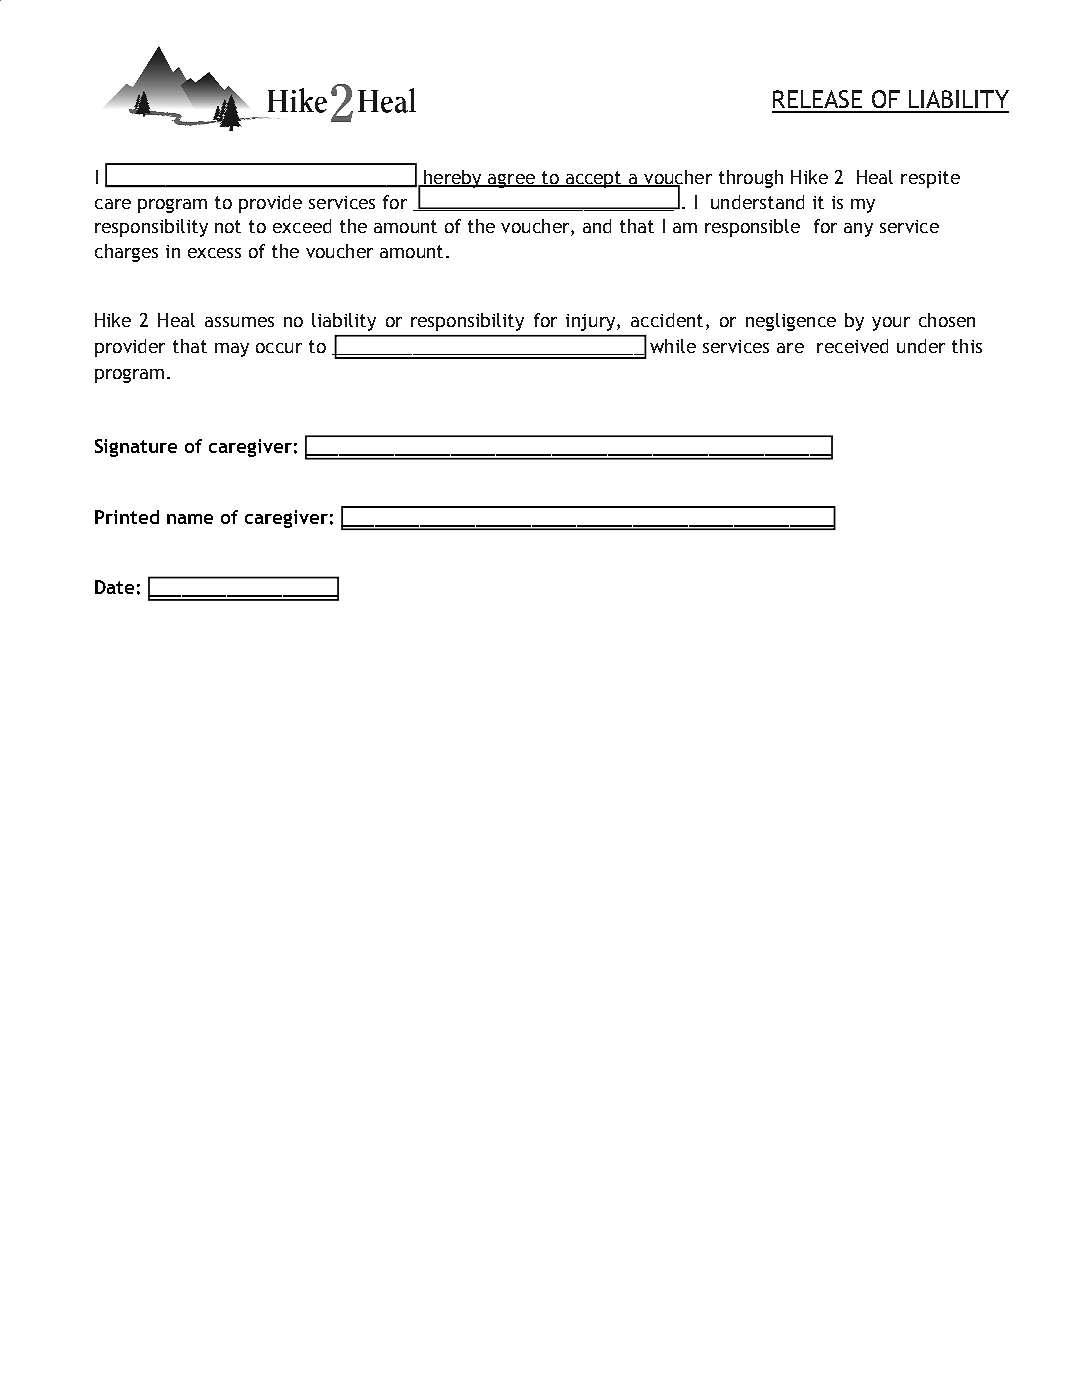  What do you see at coordinates (852, 346) in the image?
I see `received` at bounding box center [852, 346].
